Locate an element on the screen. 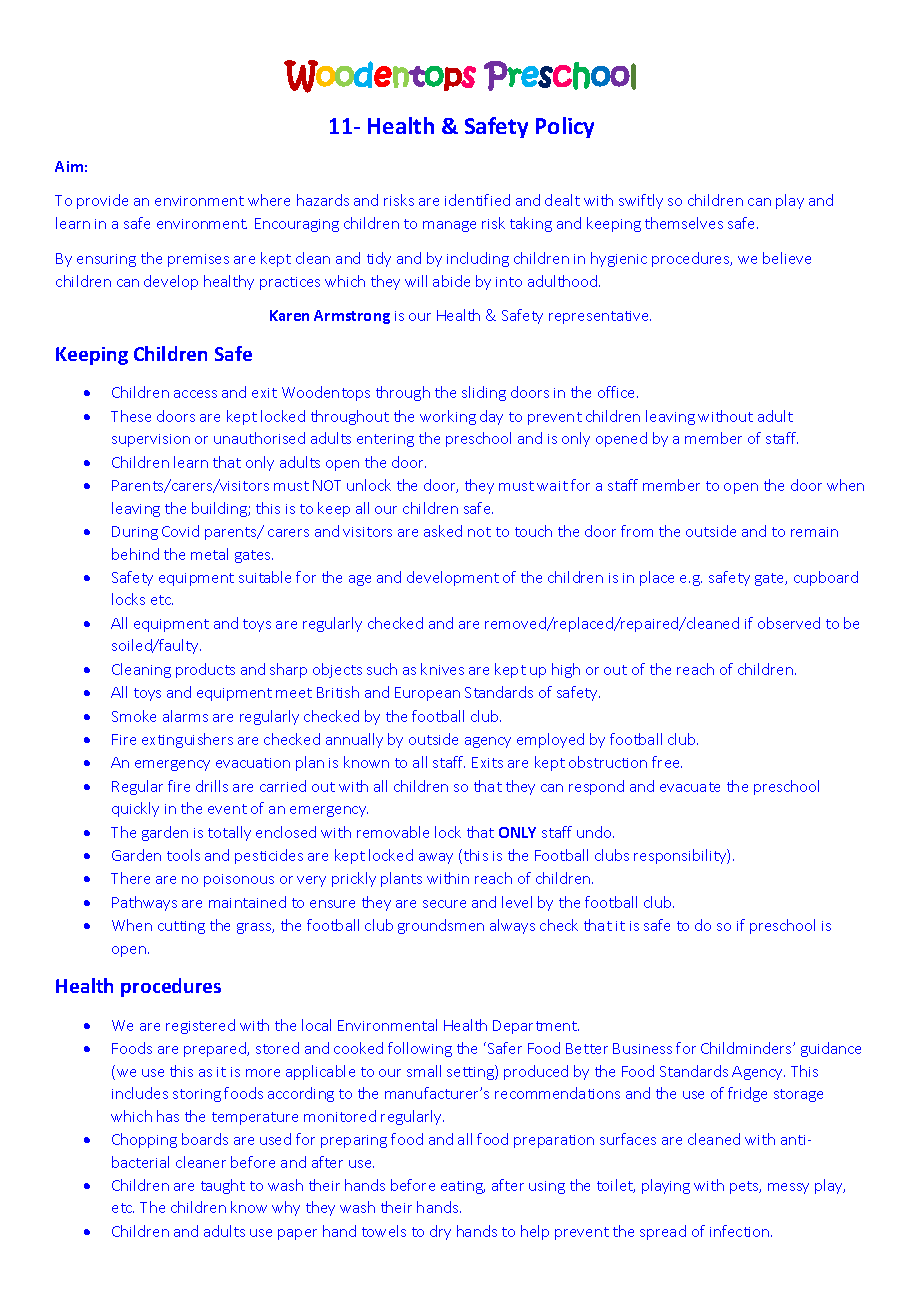 Image resolution: width=924 pixels, height=1307 pixels. asked is located at coordinates (443, 531).
